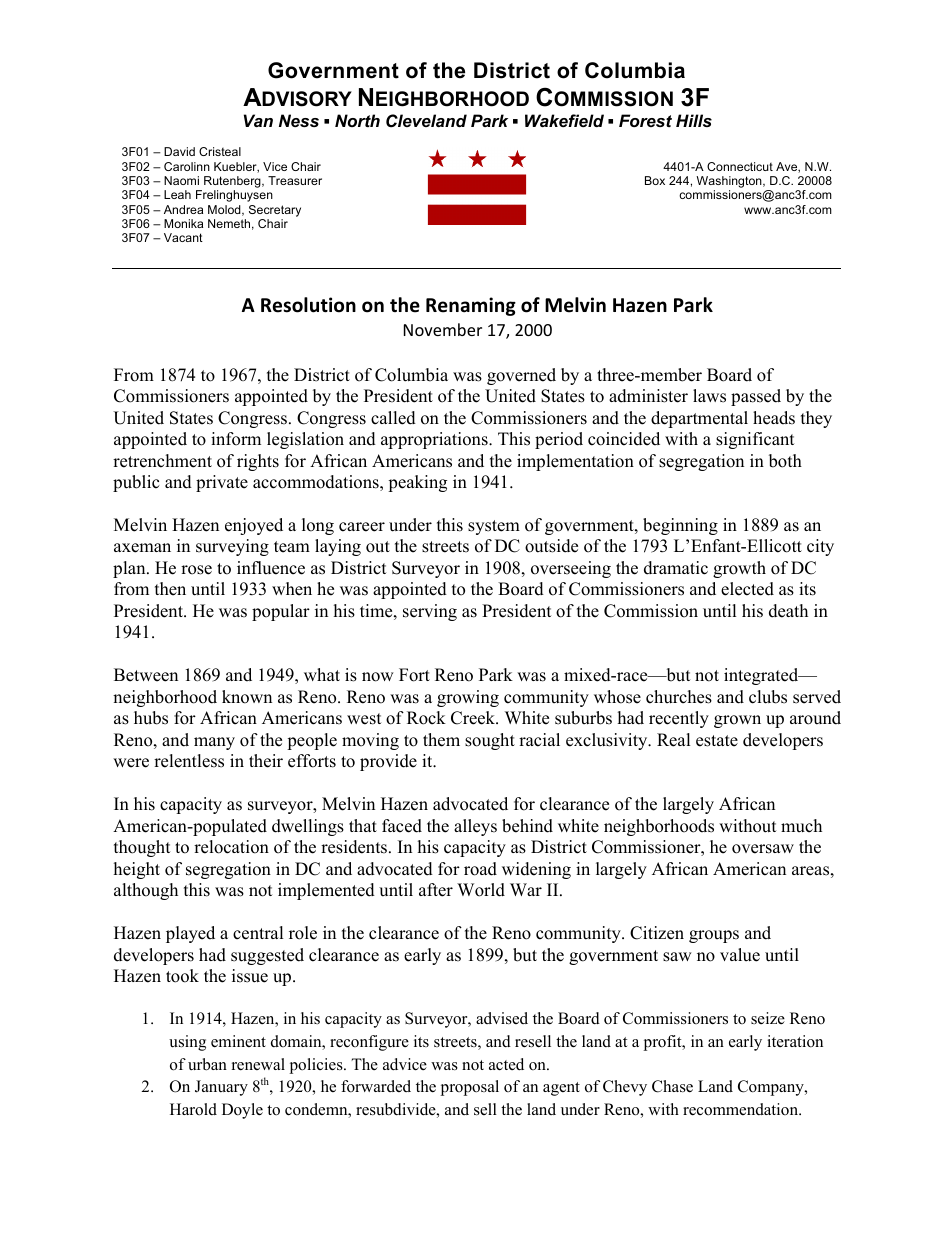  What do you see at coordinates (747, 589) in the screenshot?
I see `elected` at bounding box center [747, 589].
